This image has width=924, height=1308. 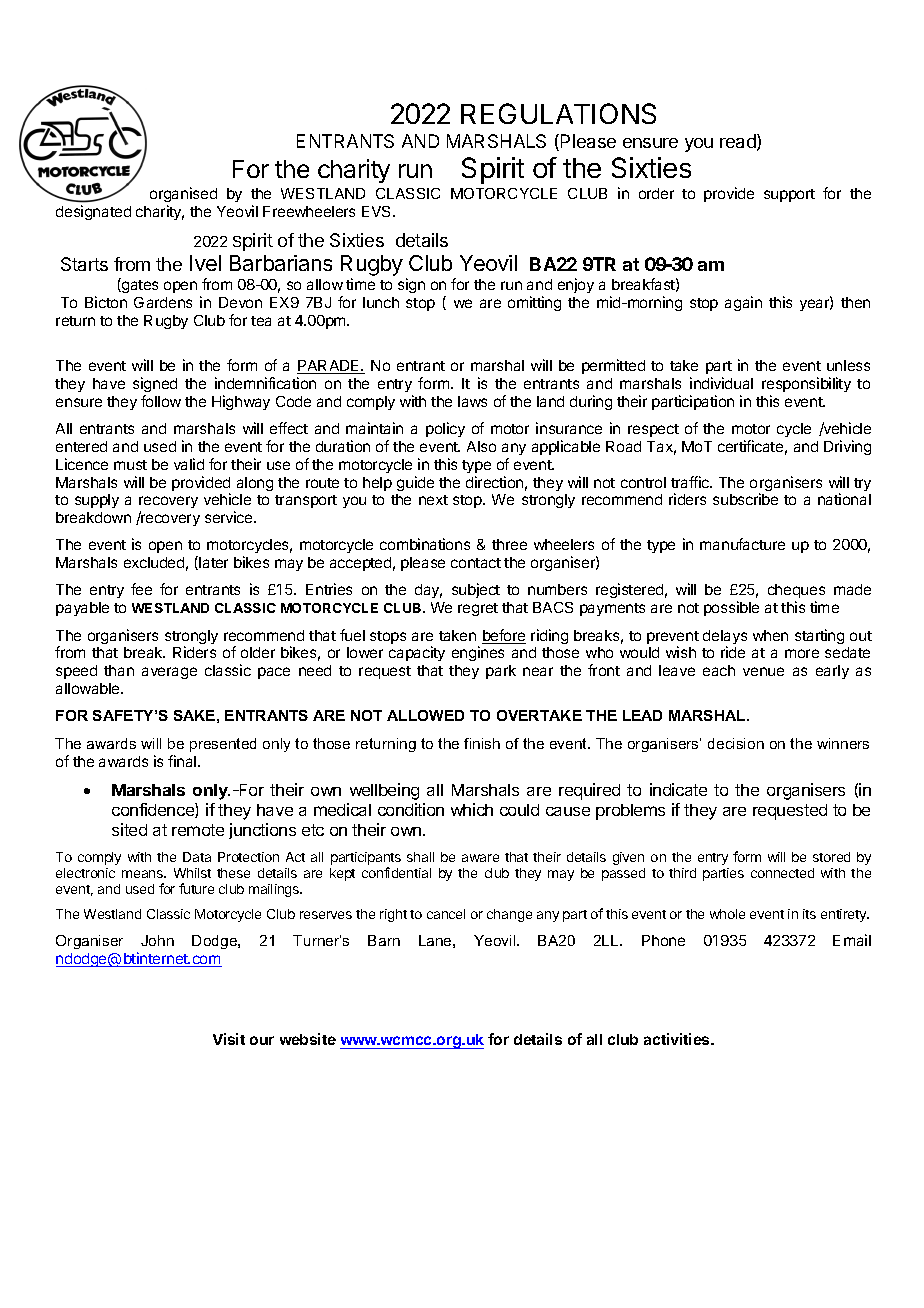 I want to click on Visit, so click(x=229, y=1039).
